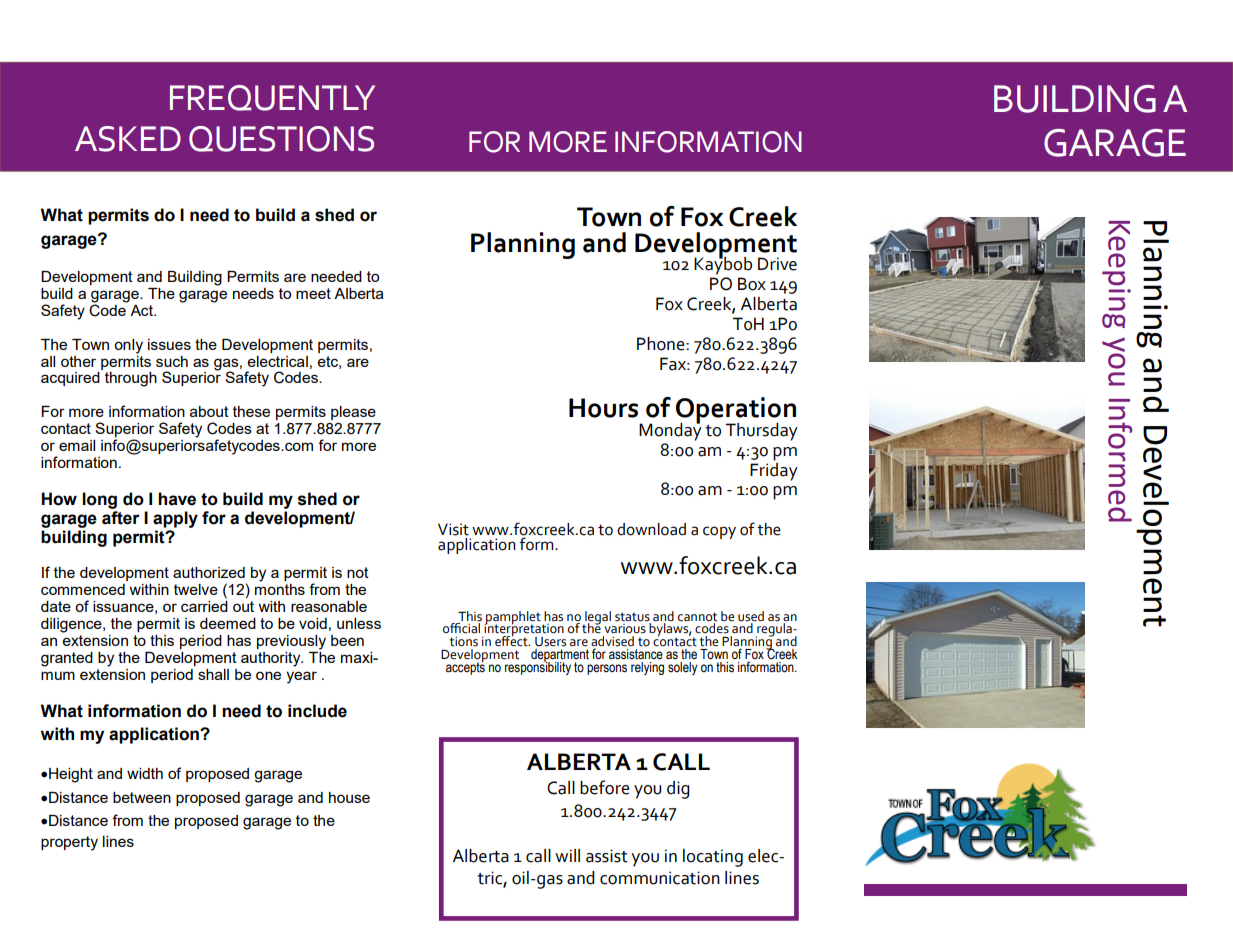  I want to click on ASKED, so click(128, 139).
